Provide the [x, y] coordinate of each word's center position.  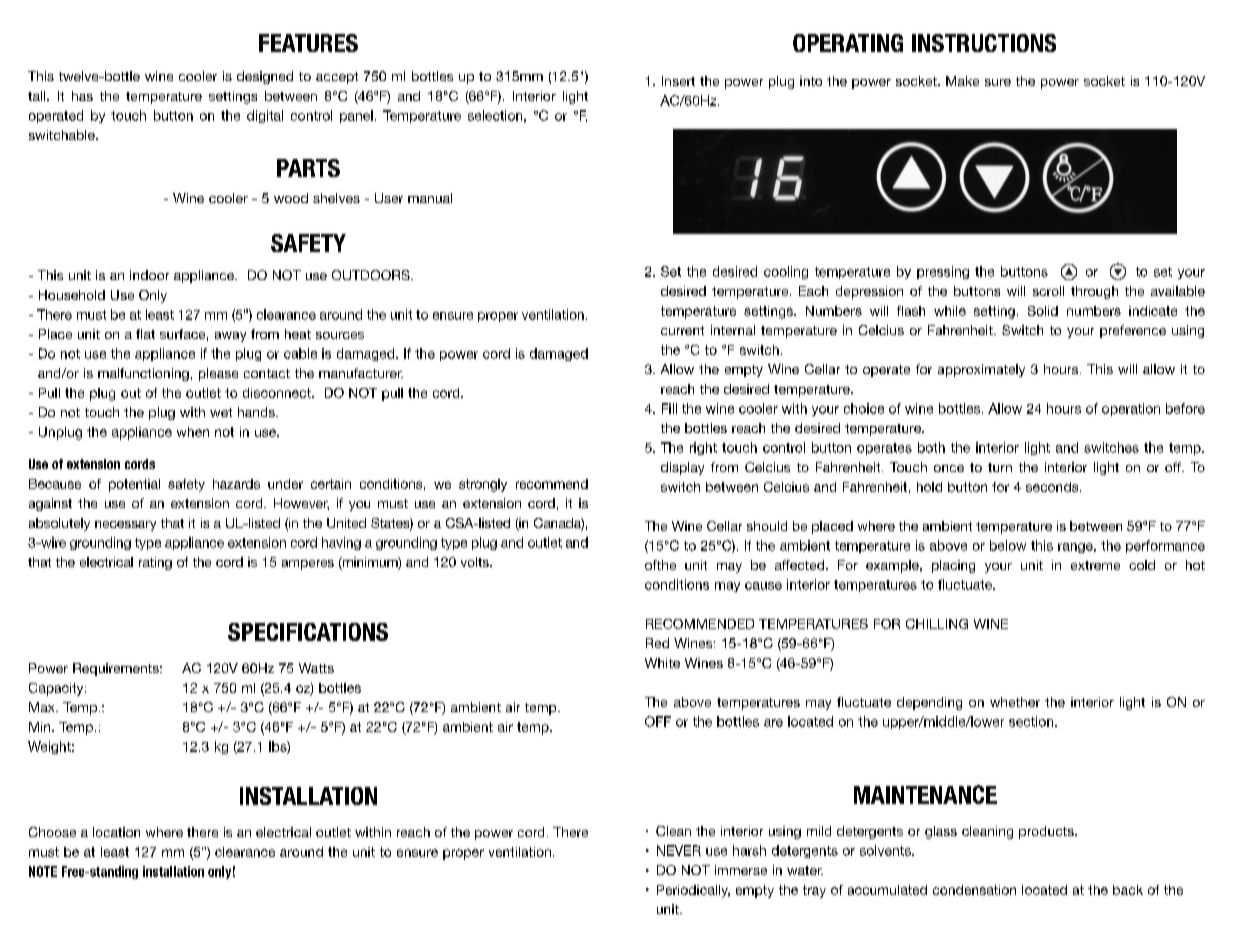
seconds [1053, 487]
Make [962, 81]
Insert [678, 81]
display [682, 468]
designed [265, 77]
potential [134, 485]
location [116, 832]
